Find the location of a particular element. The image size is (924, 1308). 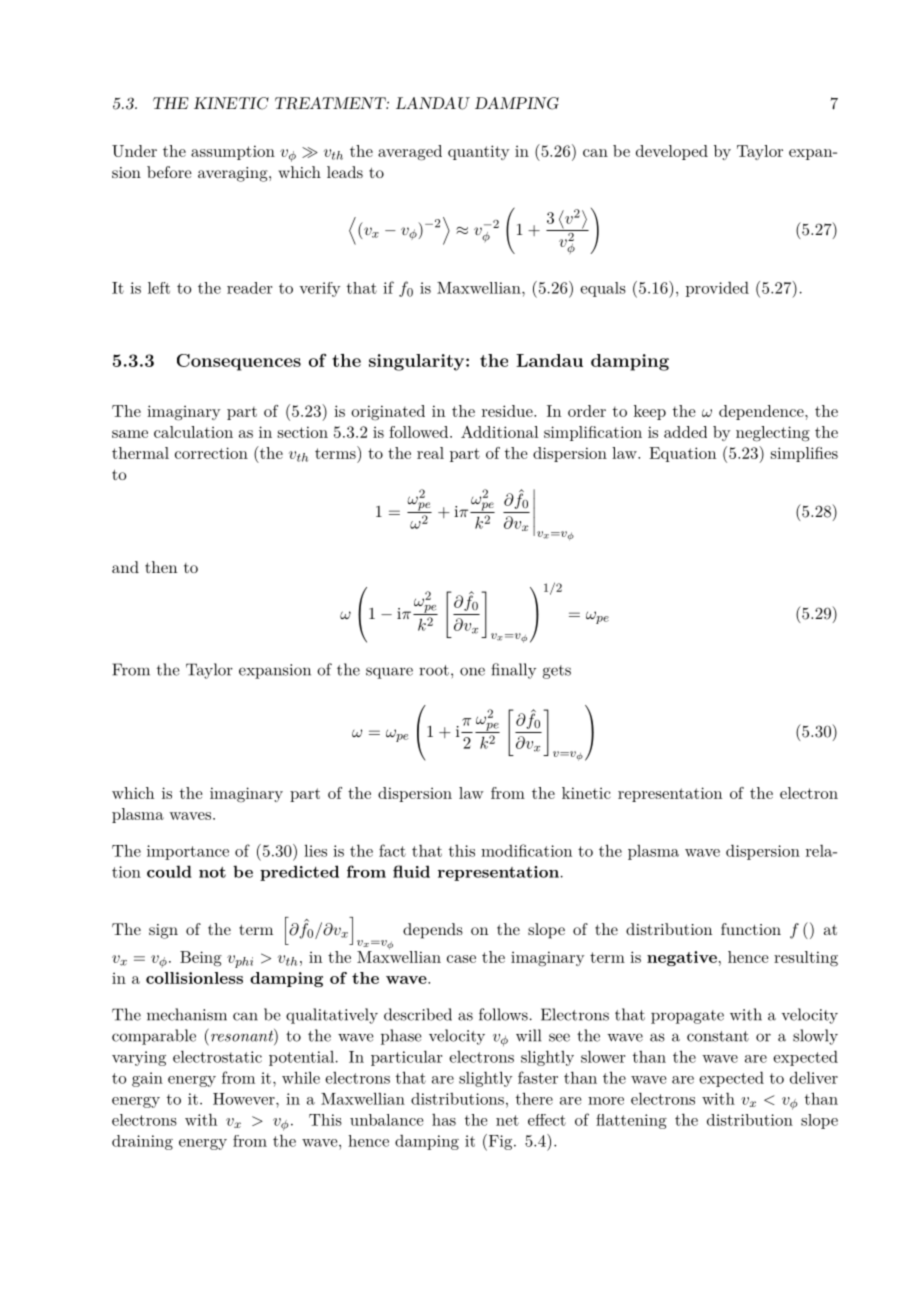

one is located at coordinates (472, 671).
